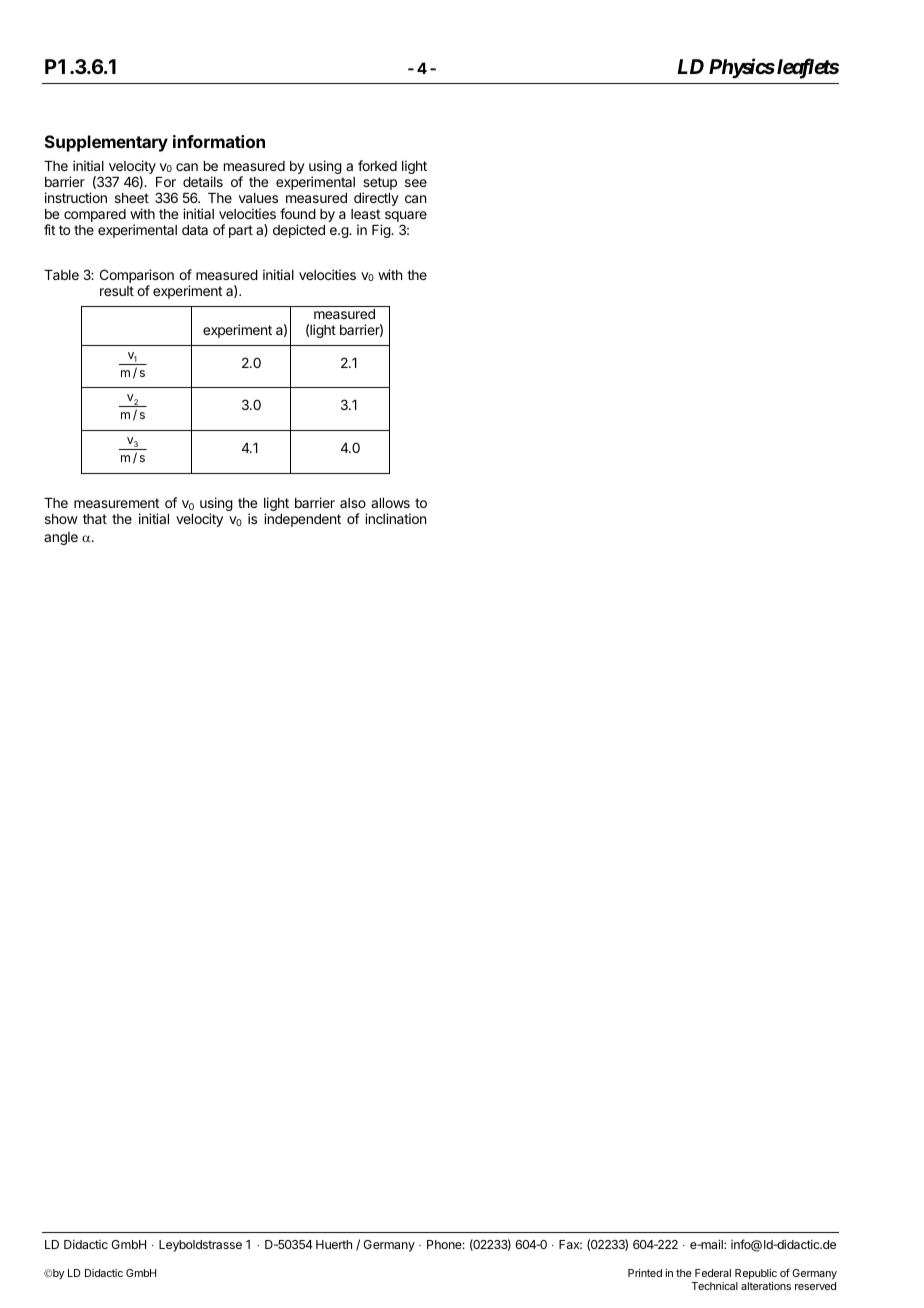 This image has height=1308, width=924. What do you see at coordinates (416, 183) in the image?
I see `see` at bounding box center [416, 183].
